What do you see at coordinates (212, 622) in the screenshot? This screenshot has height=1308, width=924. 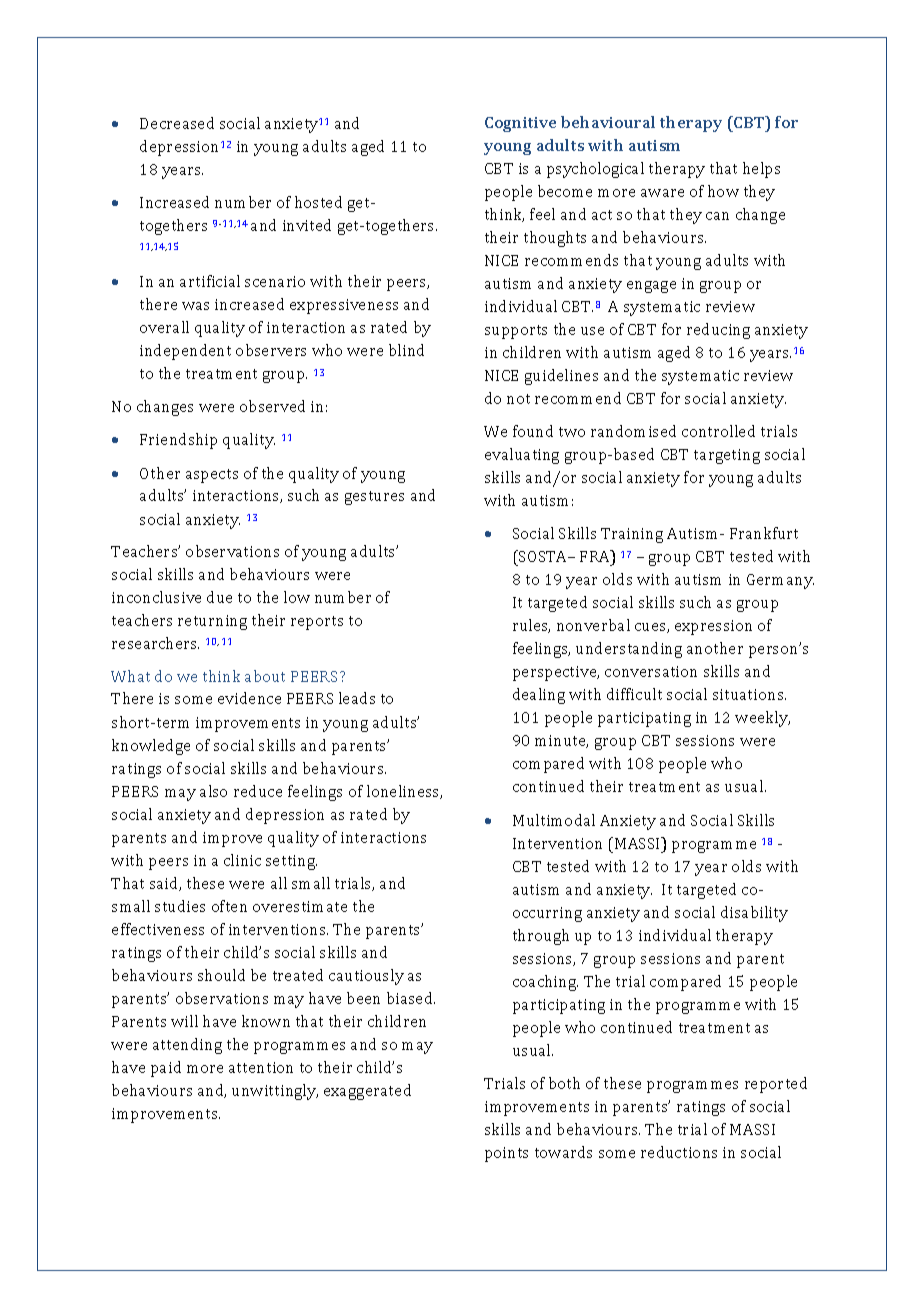 I see `returning` at bounding box center [212, 622].
